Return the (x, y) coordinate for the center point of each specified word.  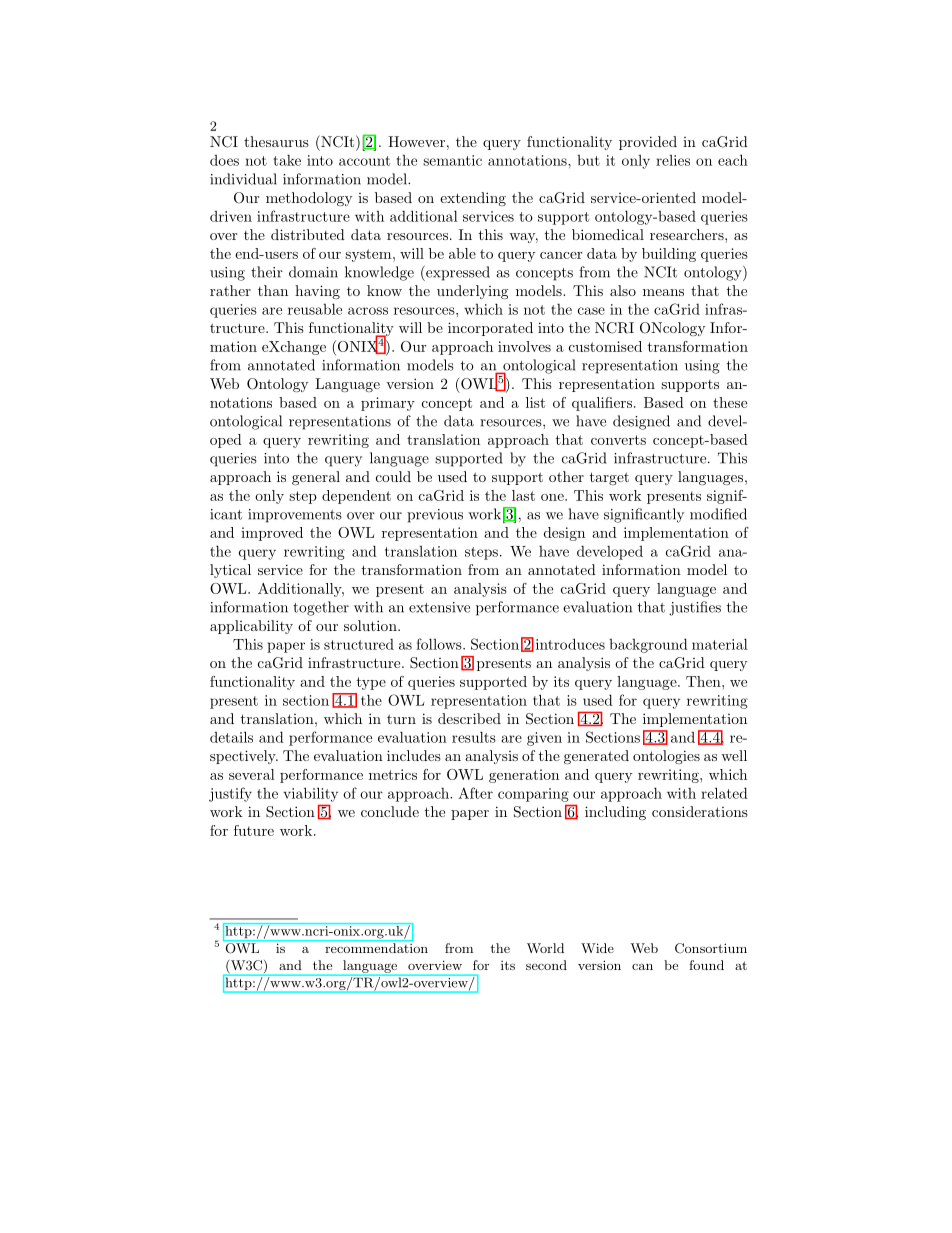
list (535, 402)
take (287, 160)
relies (673, 160)
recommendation (376, 948)
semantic (452, 160)
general (316, 478)
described (469, 718)
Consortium (711, 948)
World (545, 948)
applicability (251, 627)
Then (704, 681)
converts (618, 440)
